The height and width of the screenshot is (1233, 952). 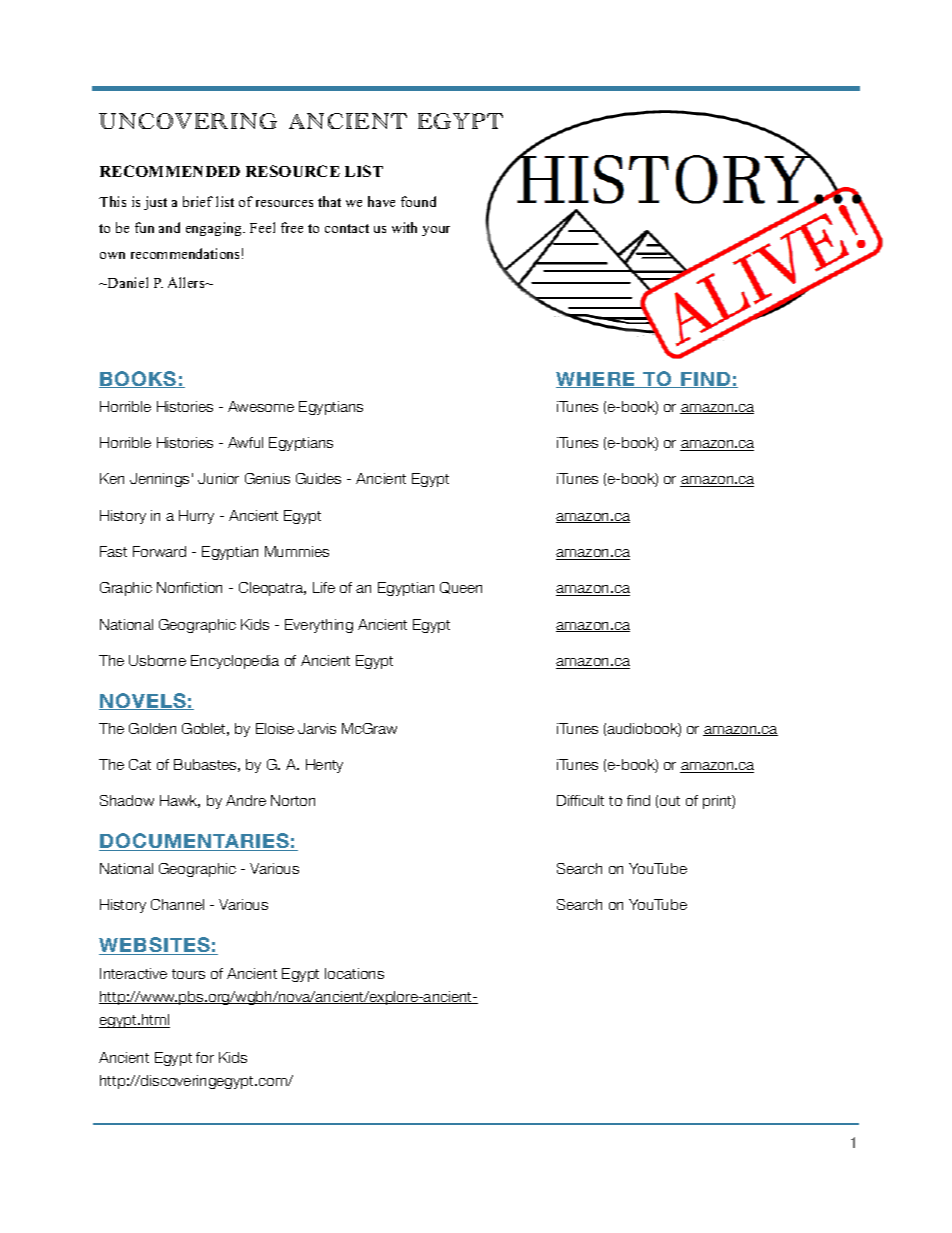 What do you see at coordinates (159, 480) in the screenshot?
I see `Jennings` at bounding box center [159, 480].
